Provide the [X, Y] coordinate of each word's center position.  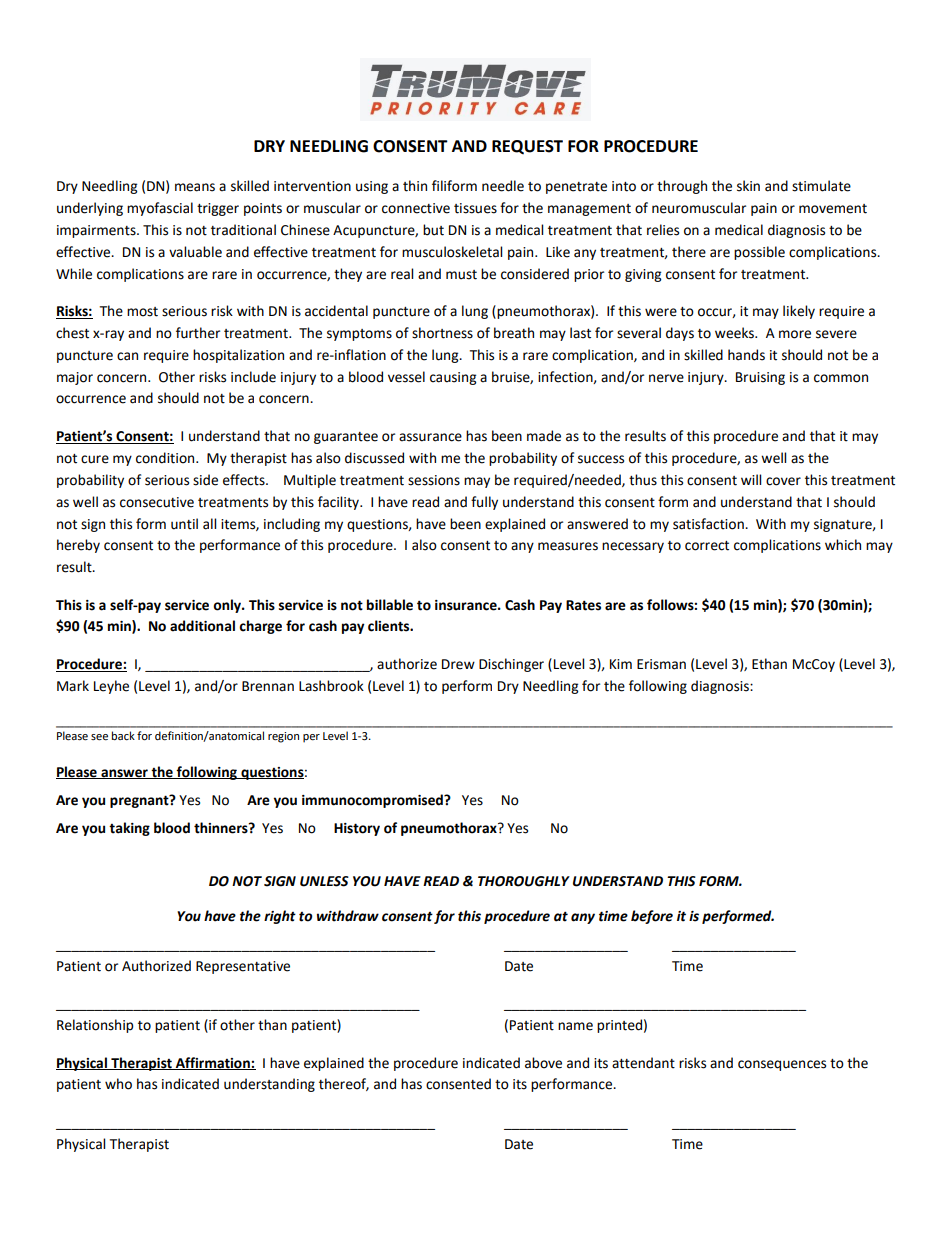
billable [390, 605]
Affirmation [213, 1063]
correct [707, 546]
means [195, 187]
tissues [475, 208]
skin [748, 186]
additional [202, 626]
